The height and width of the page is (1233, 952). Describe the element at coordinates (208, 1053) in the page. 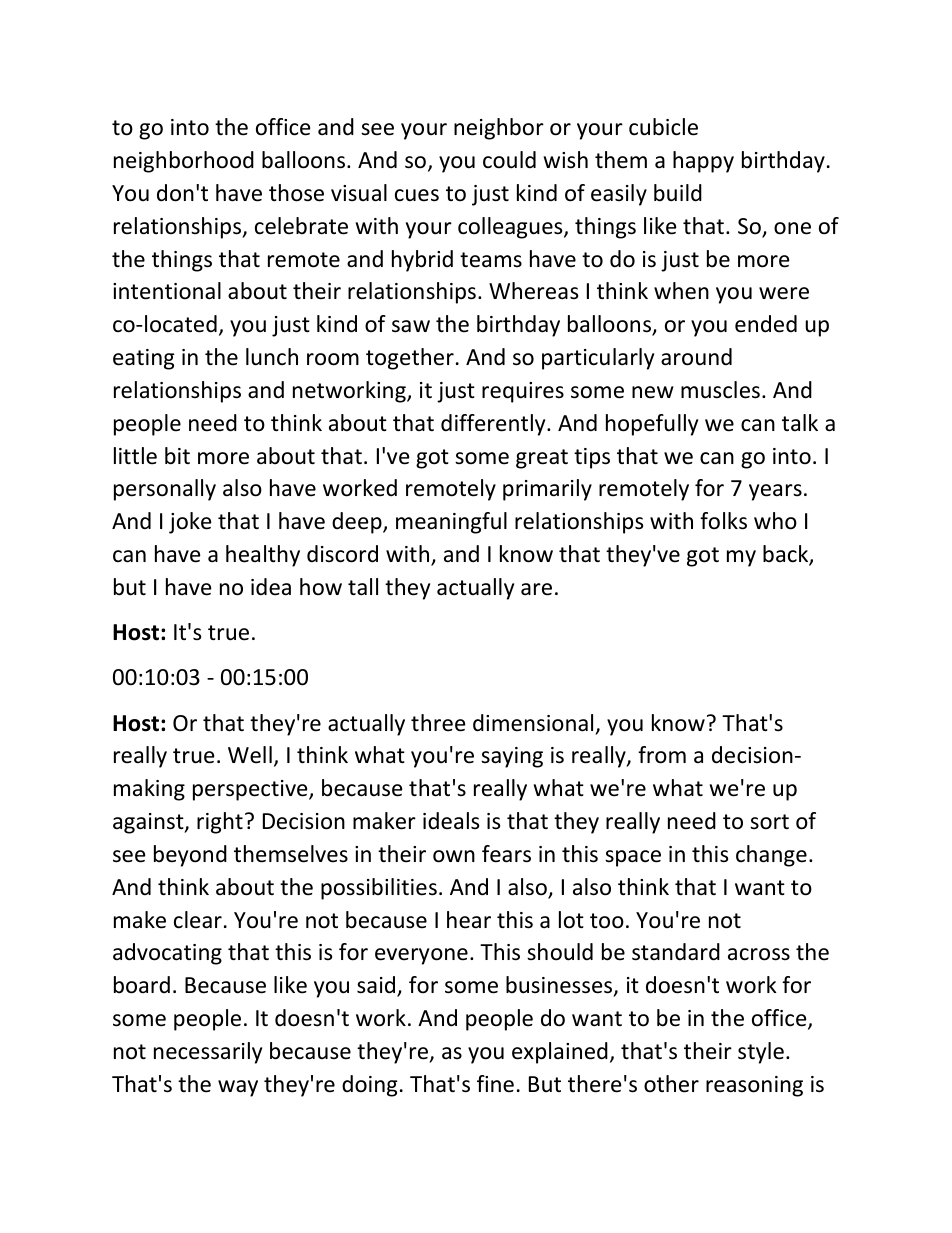

I see `necessarily` at that location.
